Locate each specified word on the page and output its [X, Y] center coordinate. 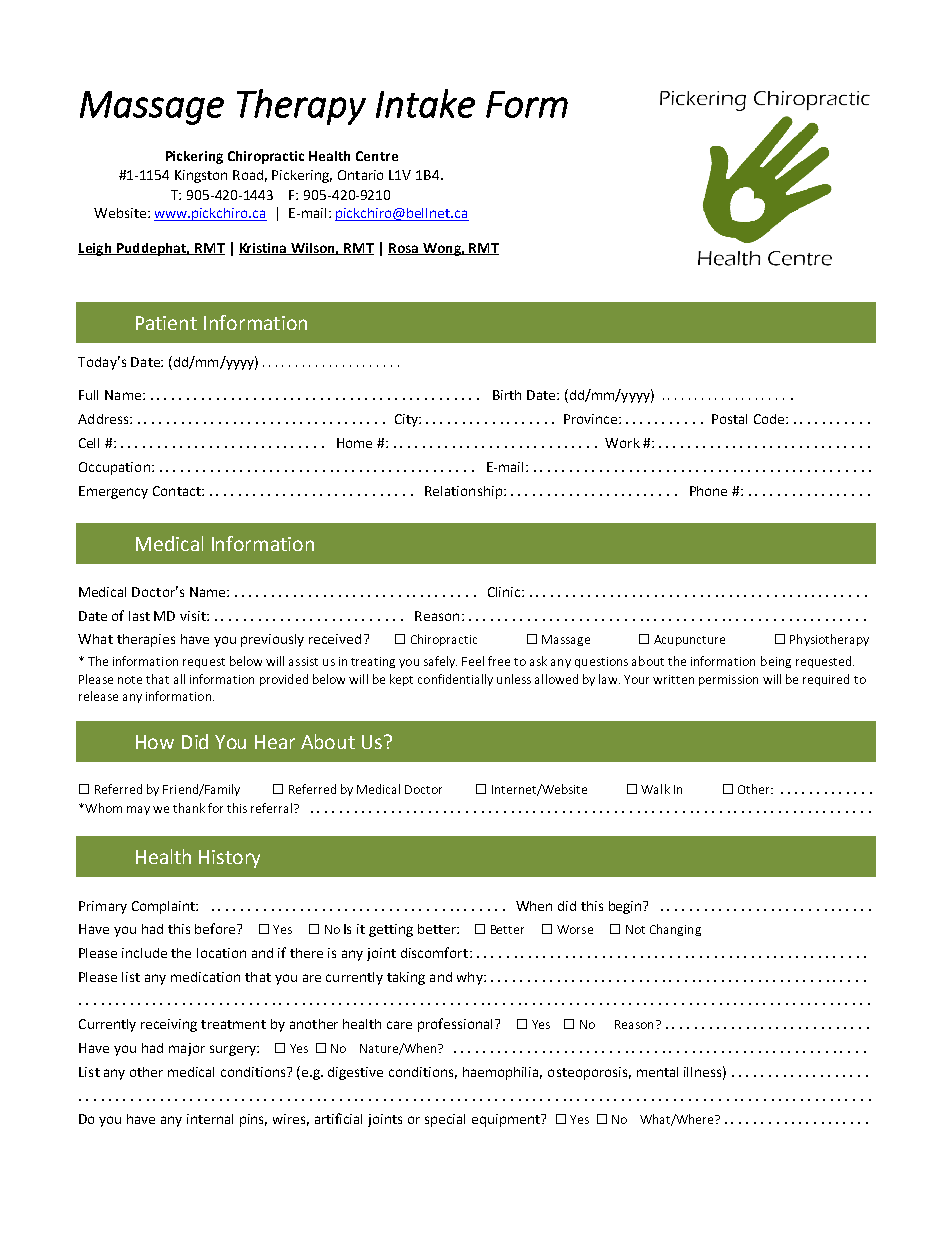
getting [391, 930]
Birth [507, 395]
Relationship [463, 492]
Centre [377, 156]
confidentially [455, 680]
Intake [425, 103]
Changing [675, 930]
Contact [178, 491]
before [216, 928]
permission [728, 680]
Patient [166, 323]
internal [210, 1119]
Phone [708, 491]
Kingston [201, 176]
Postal [729, 419]
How [155, 742]
